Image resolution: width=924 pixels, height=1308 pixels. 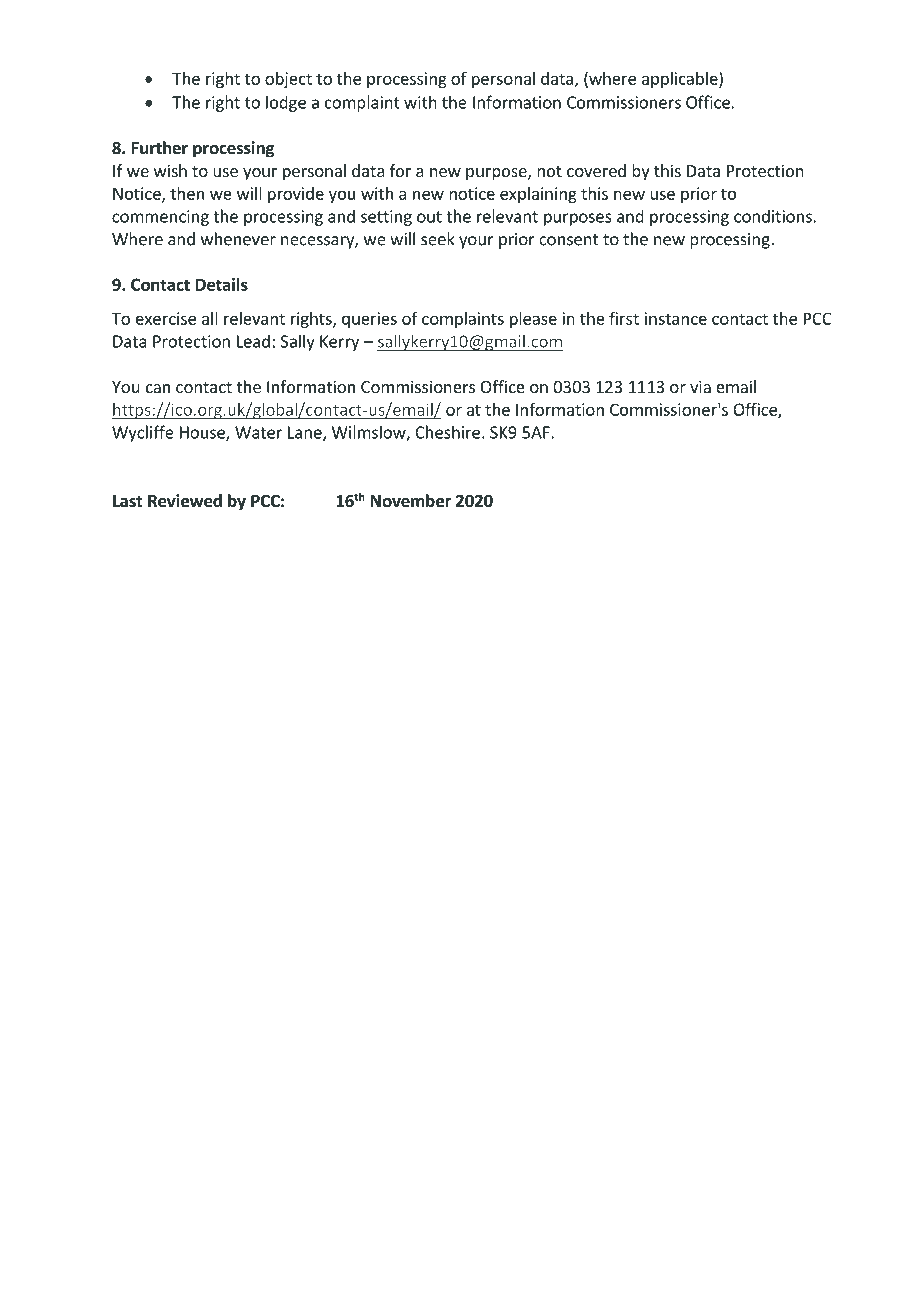 I want to click on Reviewed, so click(x=185, y=501).
